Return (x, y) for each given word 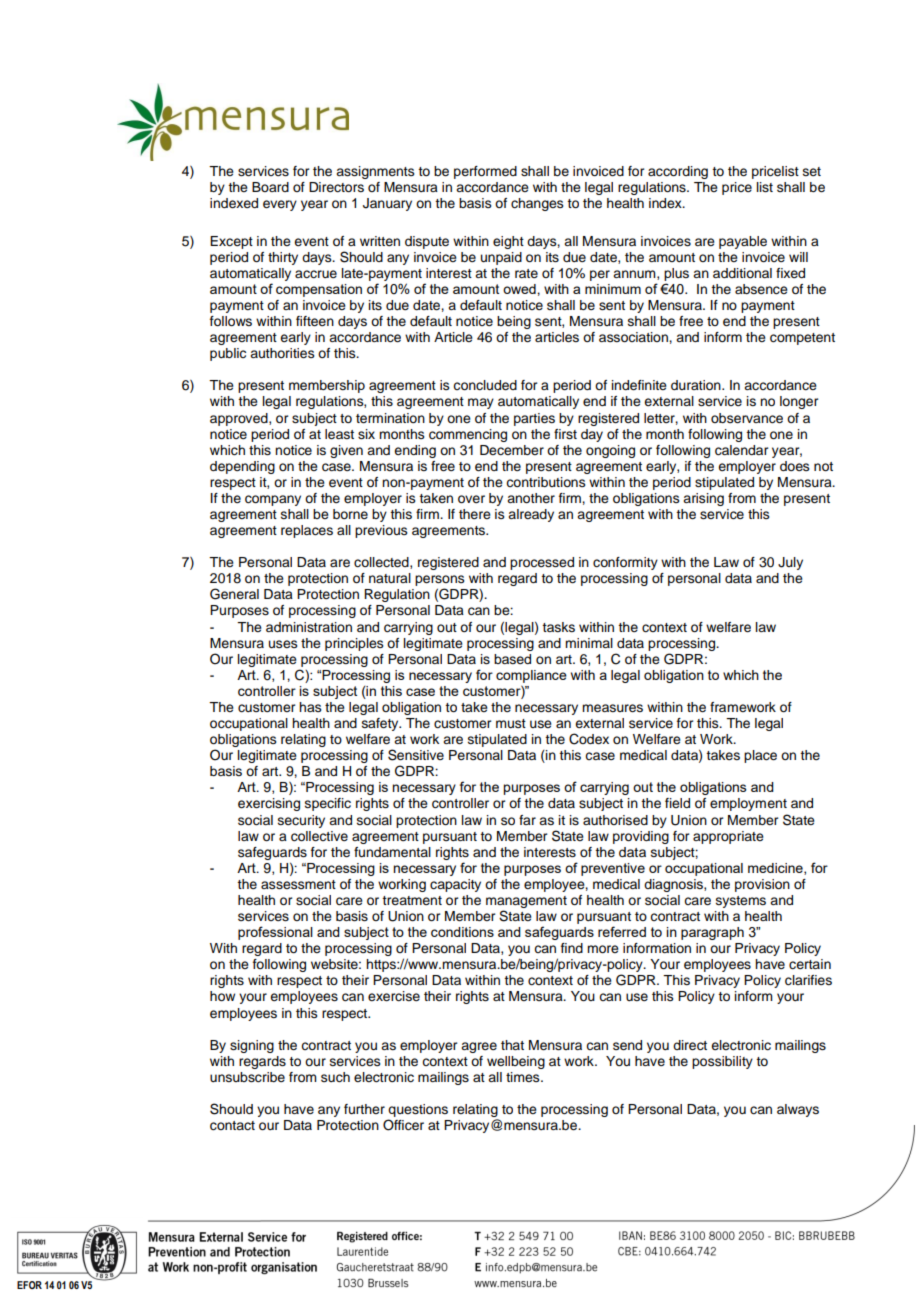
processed (542, 563)
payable (743, 242)
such (335, 1077)
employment (748, 804)
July (790, 563)
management (526, 903)
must (511, 723)
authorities (282, 353)
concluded (485, 385)
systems (741, 902)
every (280, 205)
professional (275, 933)
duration (697, 385)
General (234, 594)
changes (537, 204)
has (310, 707)
